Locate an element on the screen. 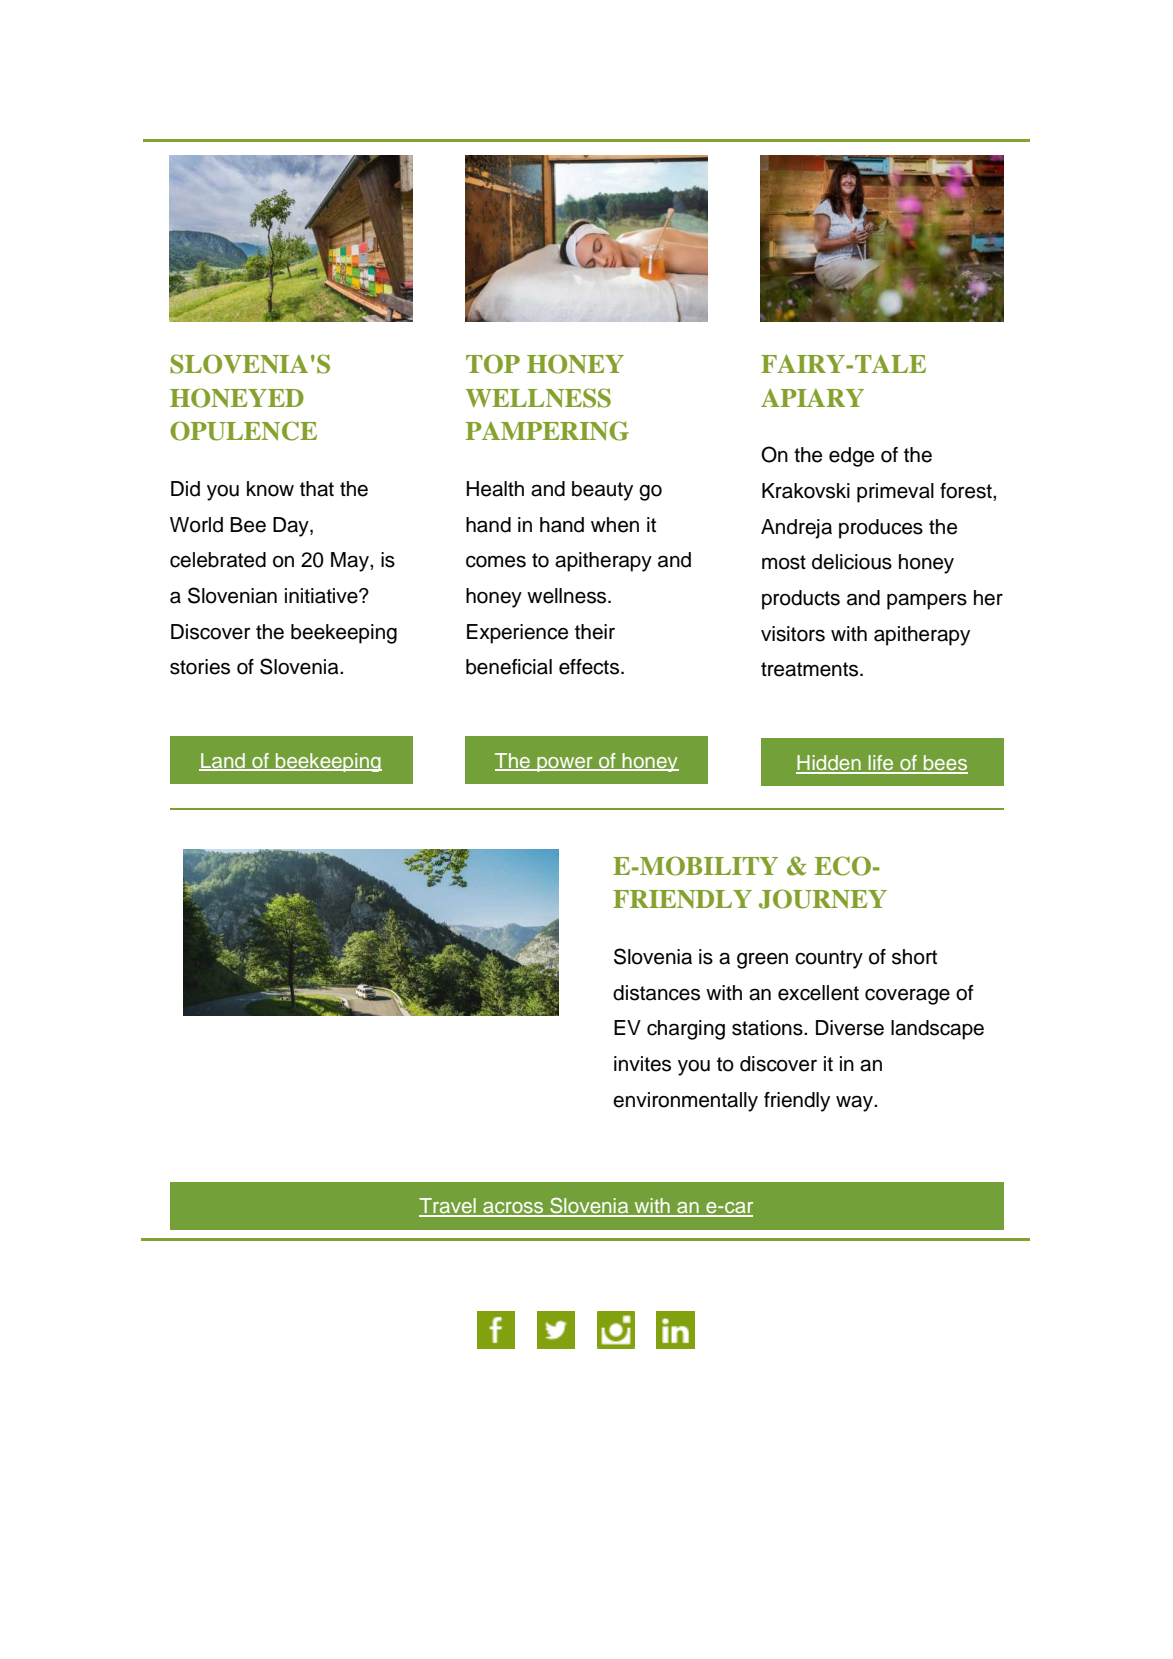  Travel is located at coordinates (448, 1207).
